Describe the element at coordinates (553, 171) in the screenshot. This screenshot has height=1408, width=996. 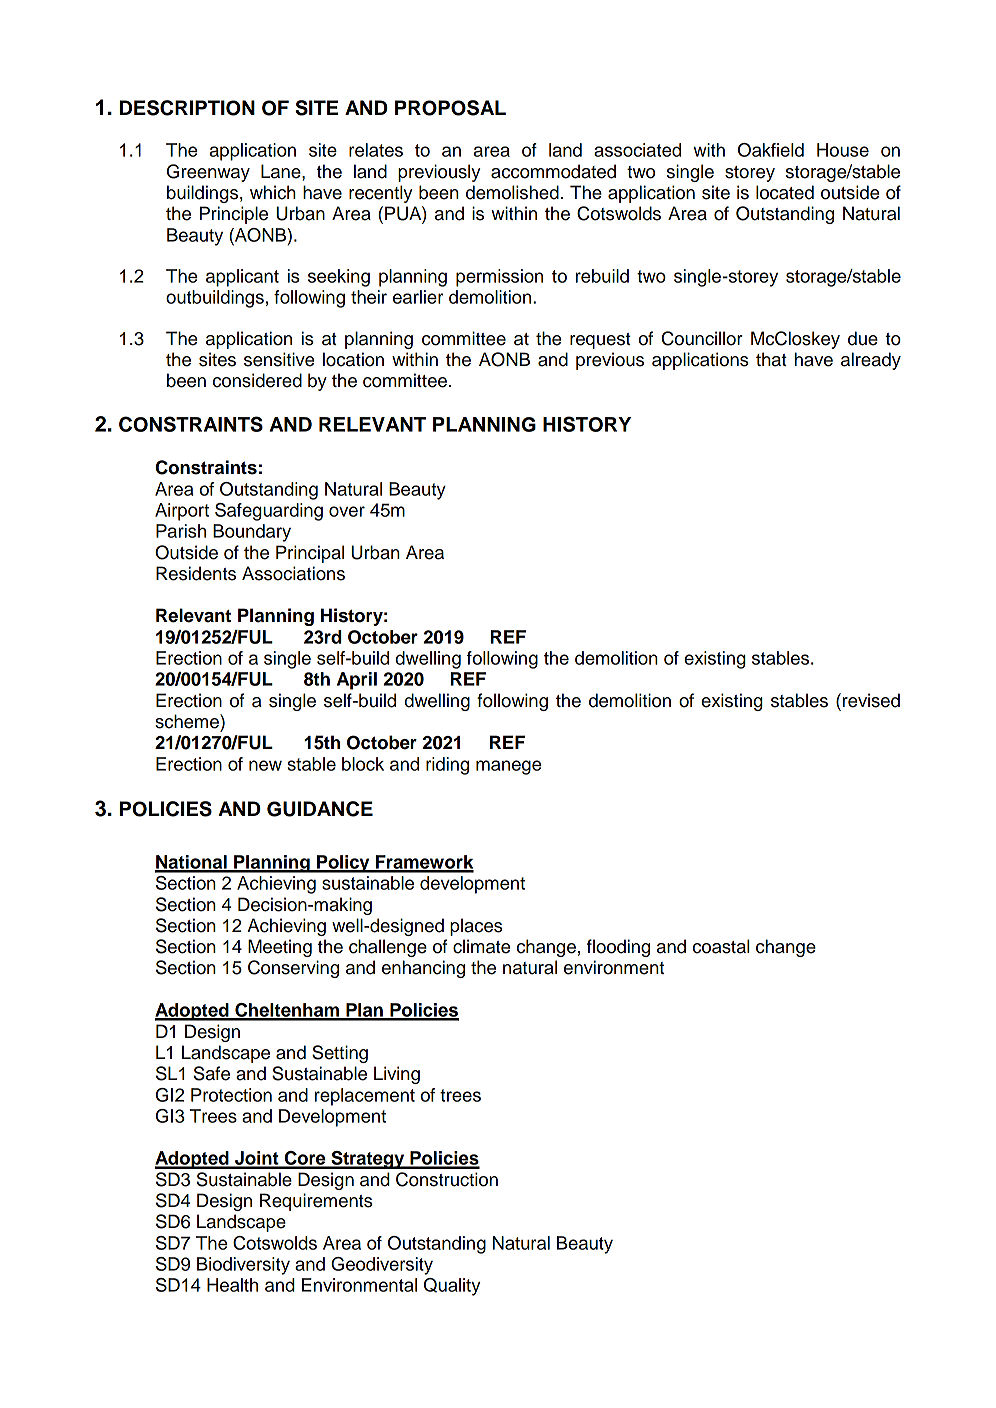
I see `accommodated` at that location.
